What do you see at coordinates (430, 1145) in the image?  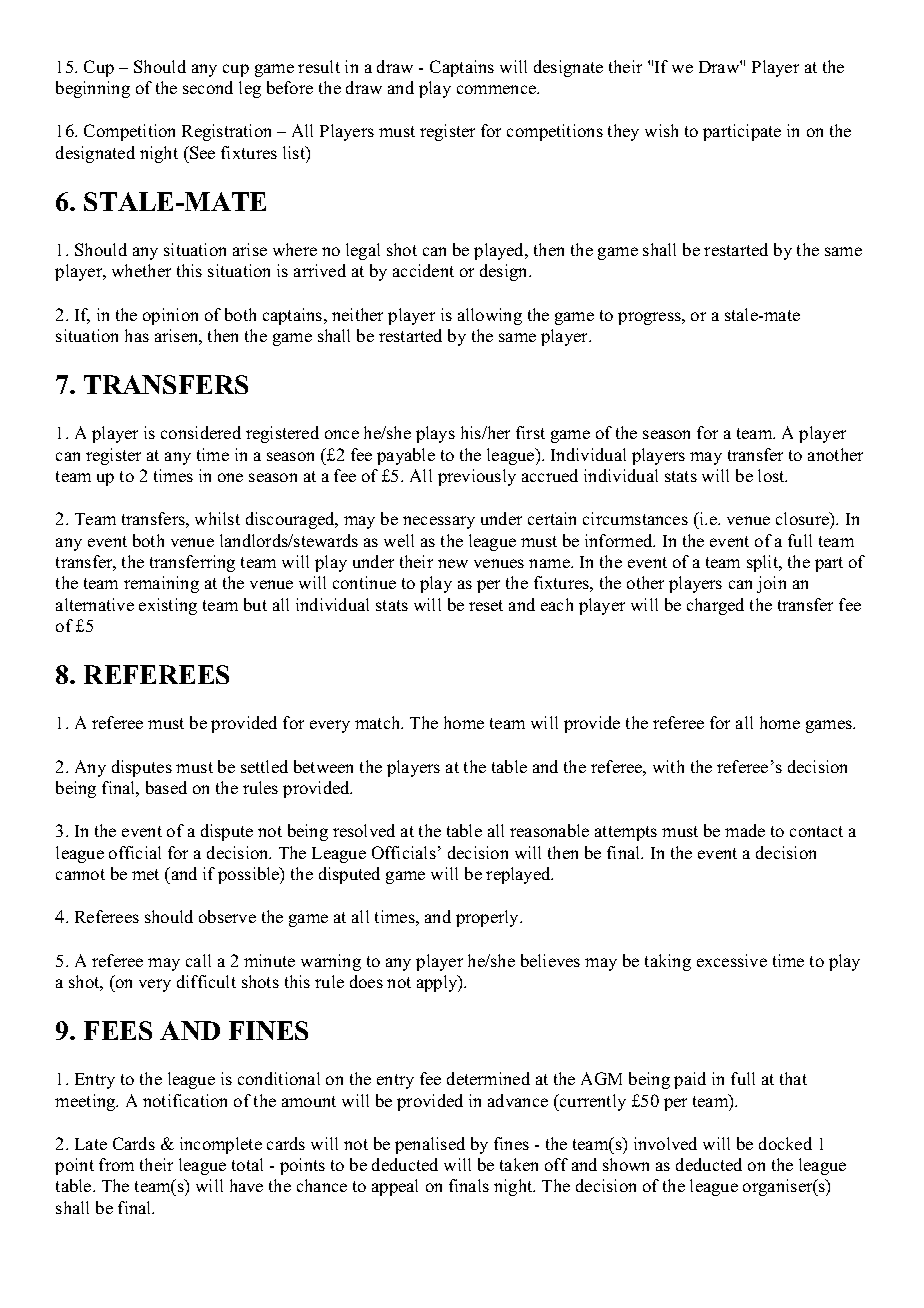 I see `penalised` at bounding box center [430, 1145].
